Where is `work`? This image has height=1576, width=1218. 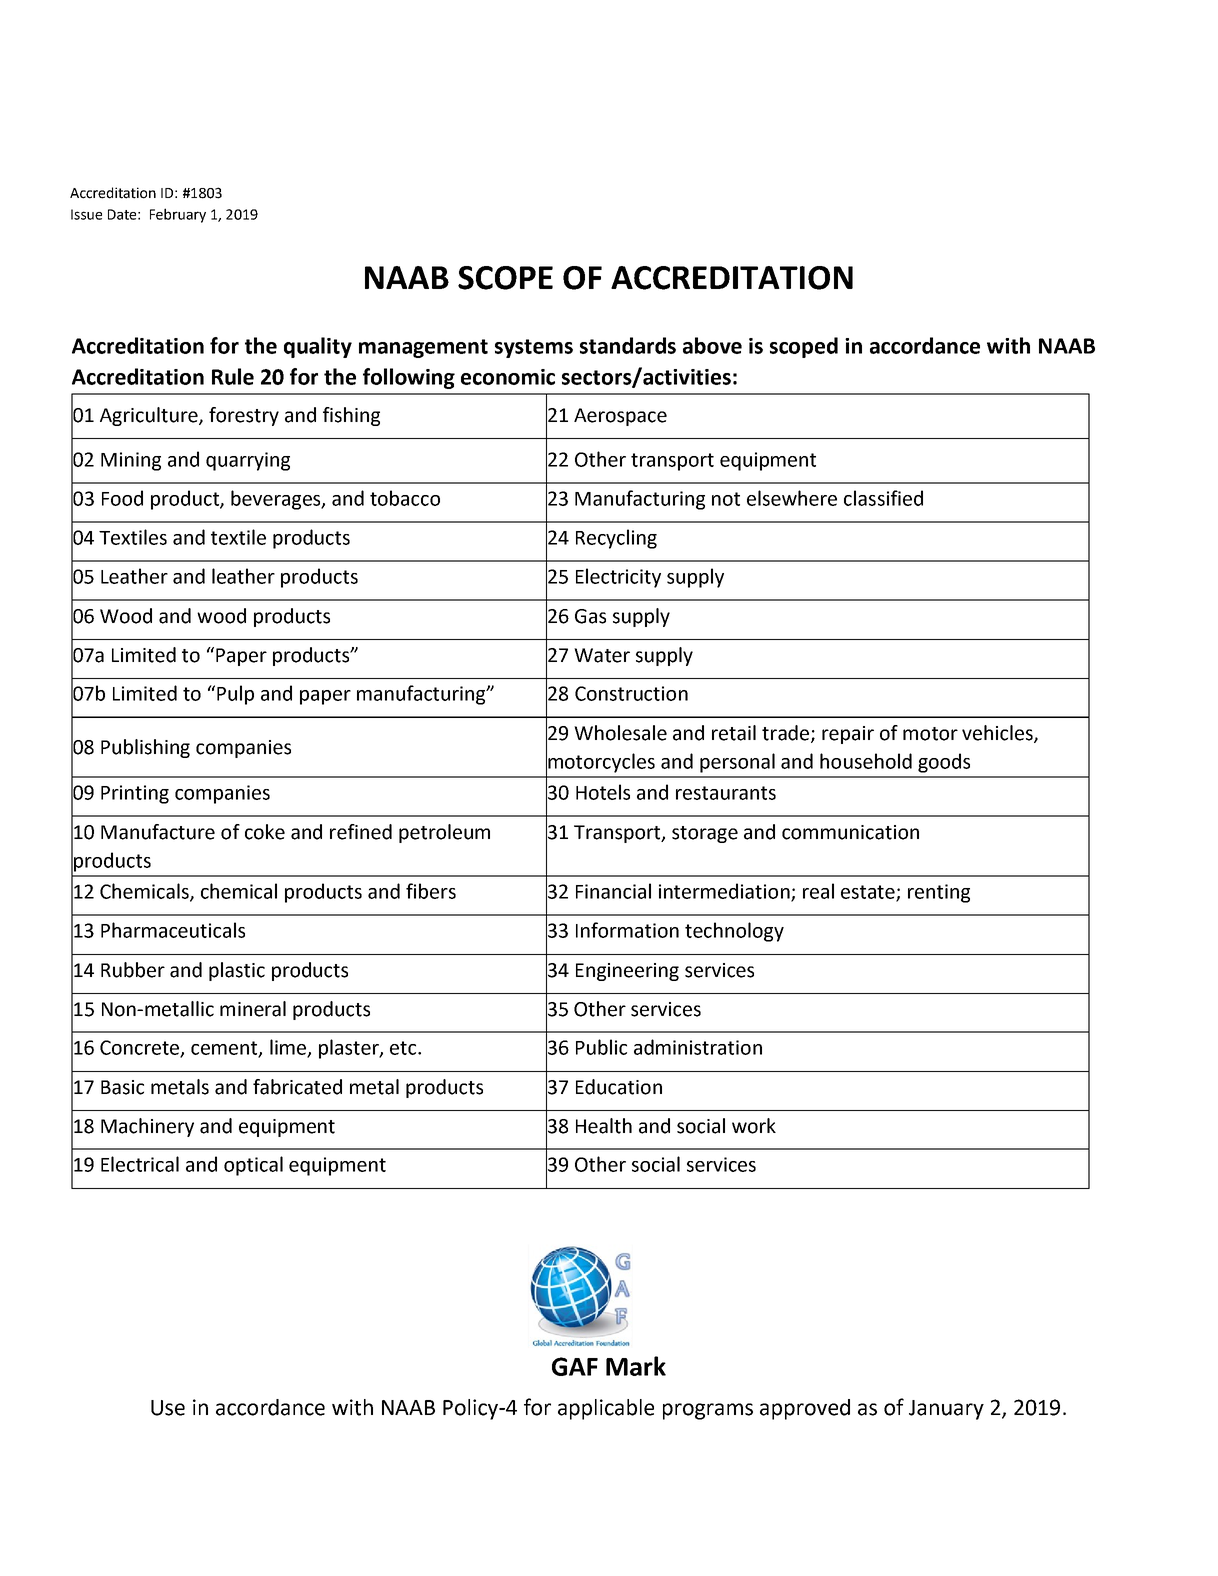
work is located at coordinates (754, 1126).
